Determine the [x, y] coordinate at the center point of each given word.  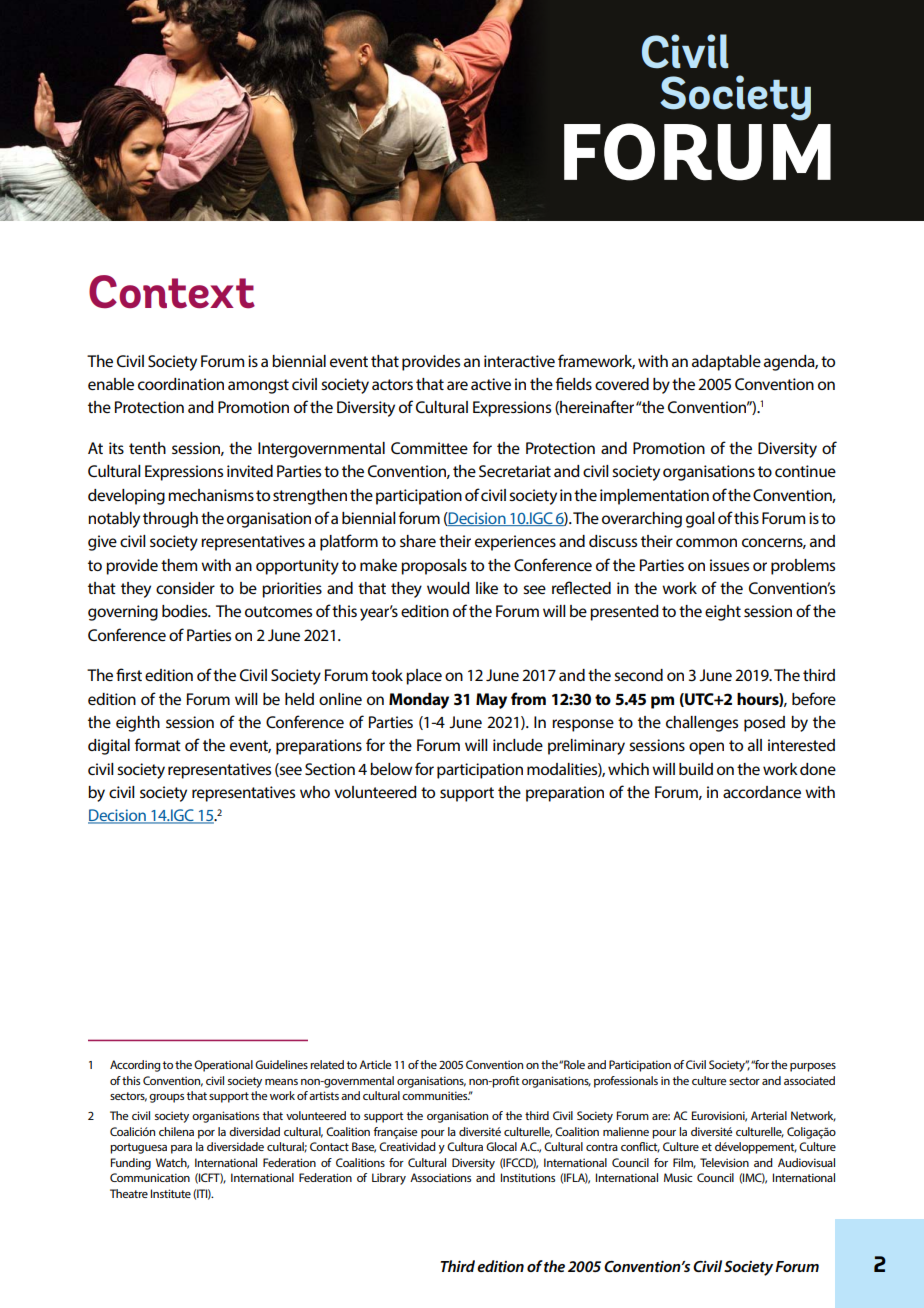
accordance [762, 792]
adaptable [726, 363]
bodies [186, 611]
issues [729, 565]
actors [392, 384]
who [315, 792]
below [391, 769]
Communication [150, 1177]
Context [172, 292]
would [448, 588]
